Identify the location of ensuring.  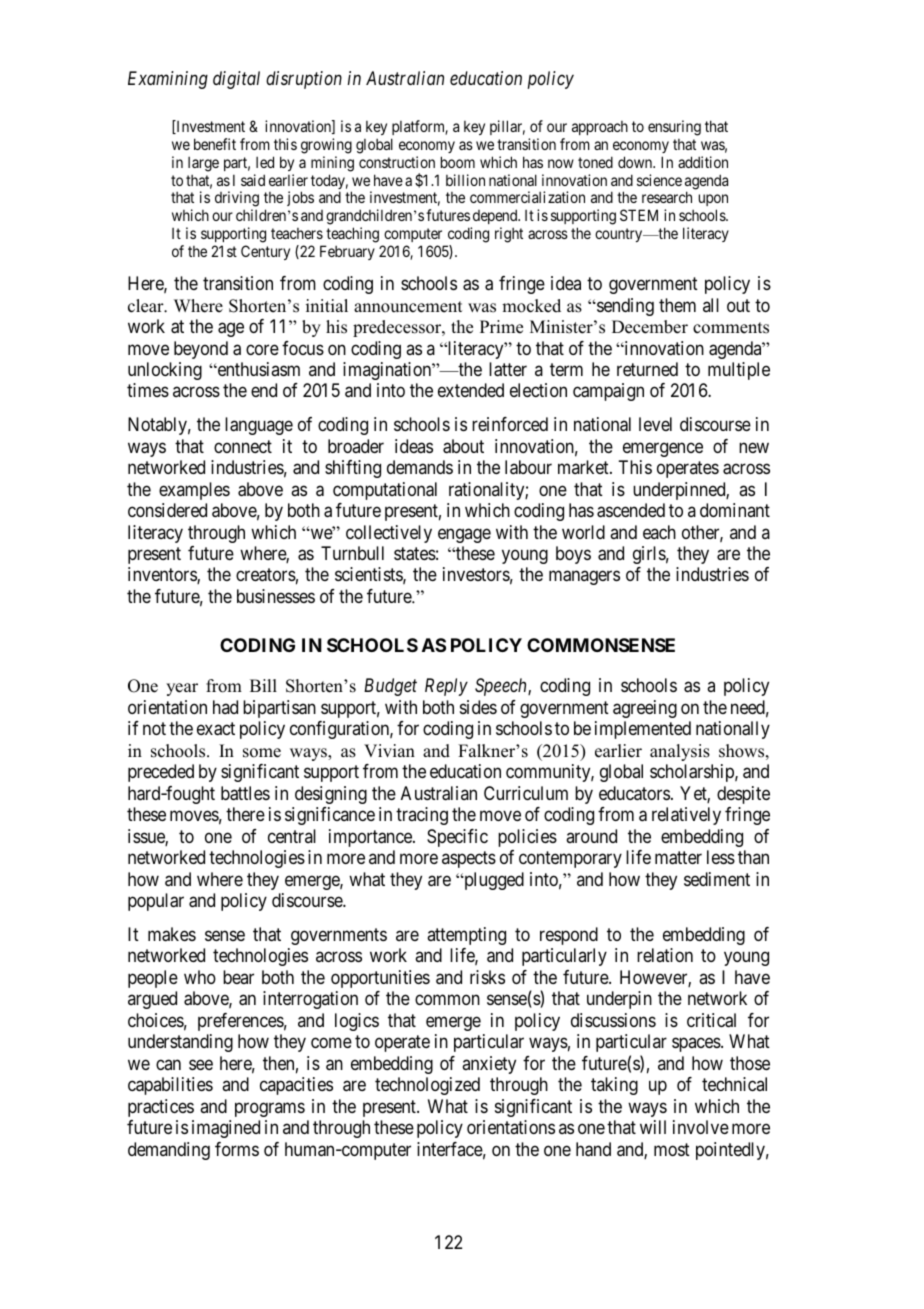
(674, 128).
